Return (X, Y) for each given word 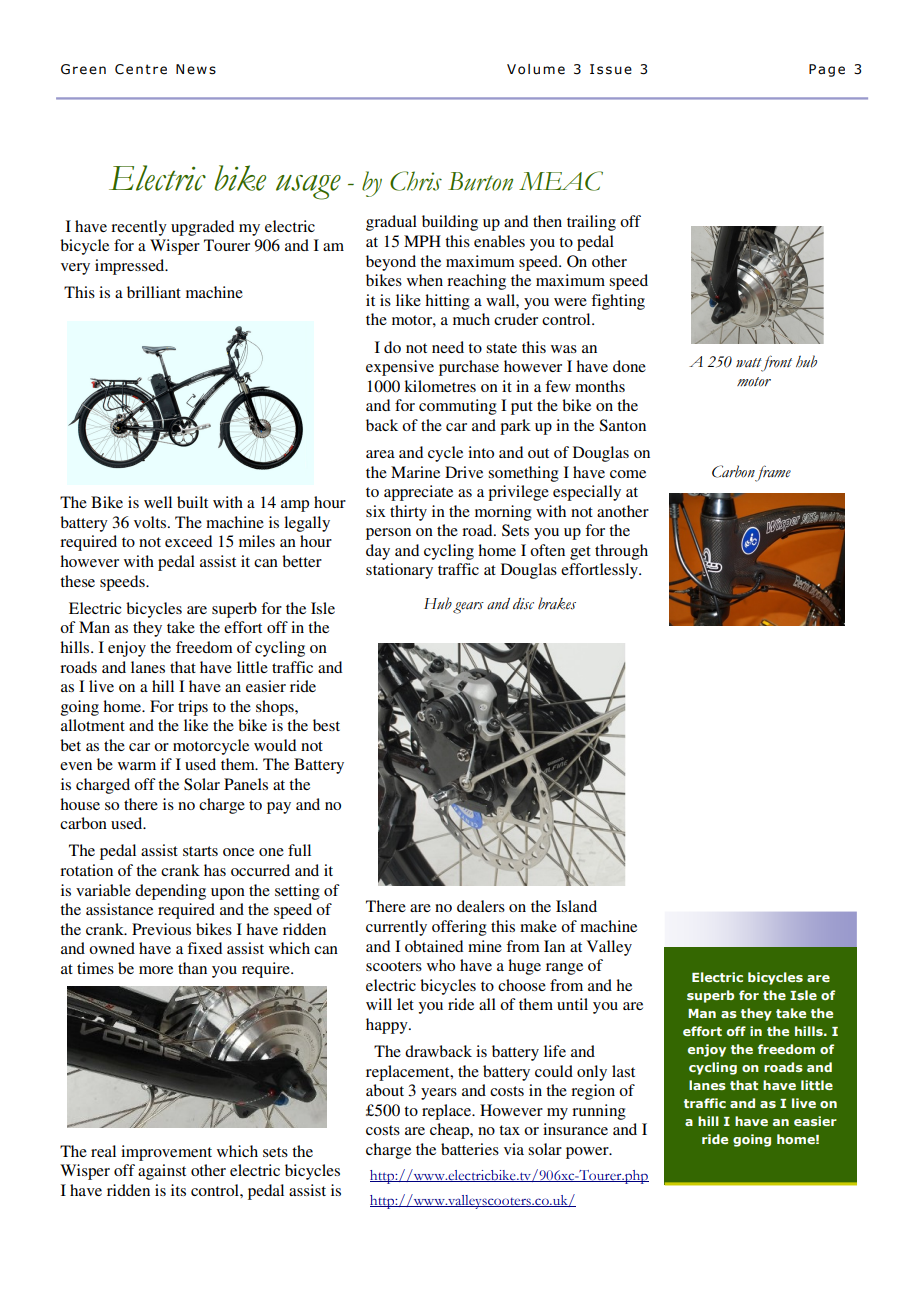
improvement (166, 1153)
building (450, 223)
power (588, 1153)
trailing (591, 223)
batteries (470, 1149)
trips (193, 708)
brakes (557, 603)
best (326, 725)
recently (139, 228)
